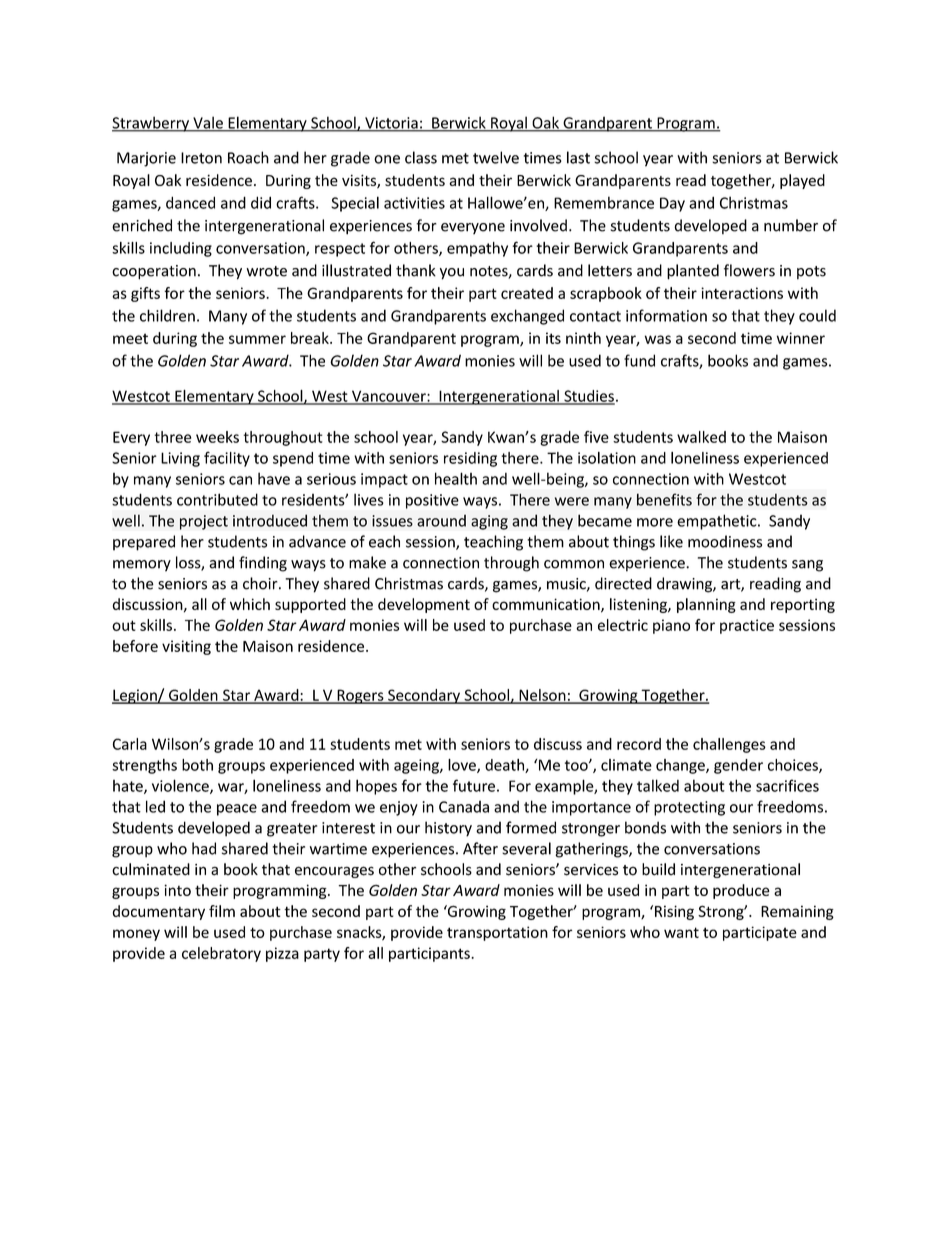  Describe the element at coordinates (204, 522) in the image. I see `project` at that location.
